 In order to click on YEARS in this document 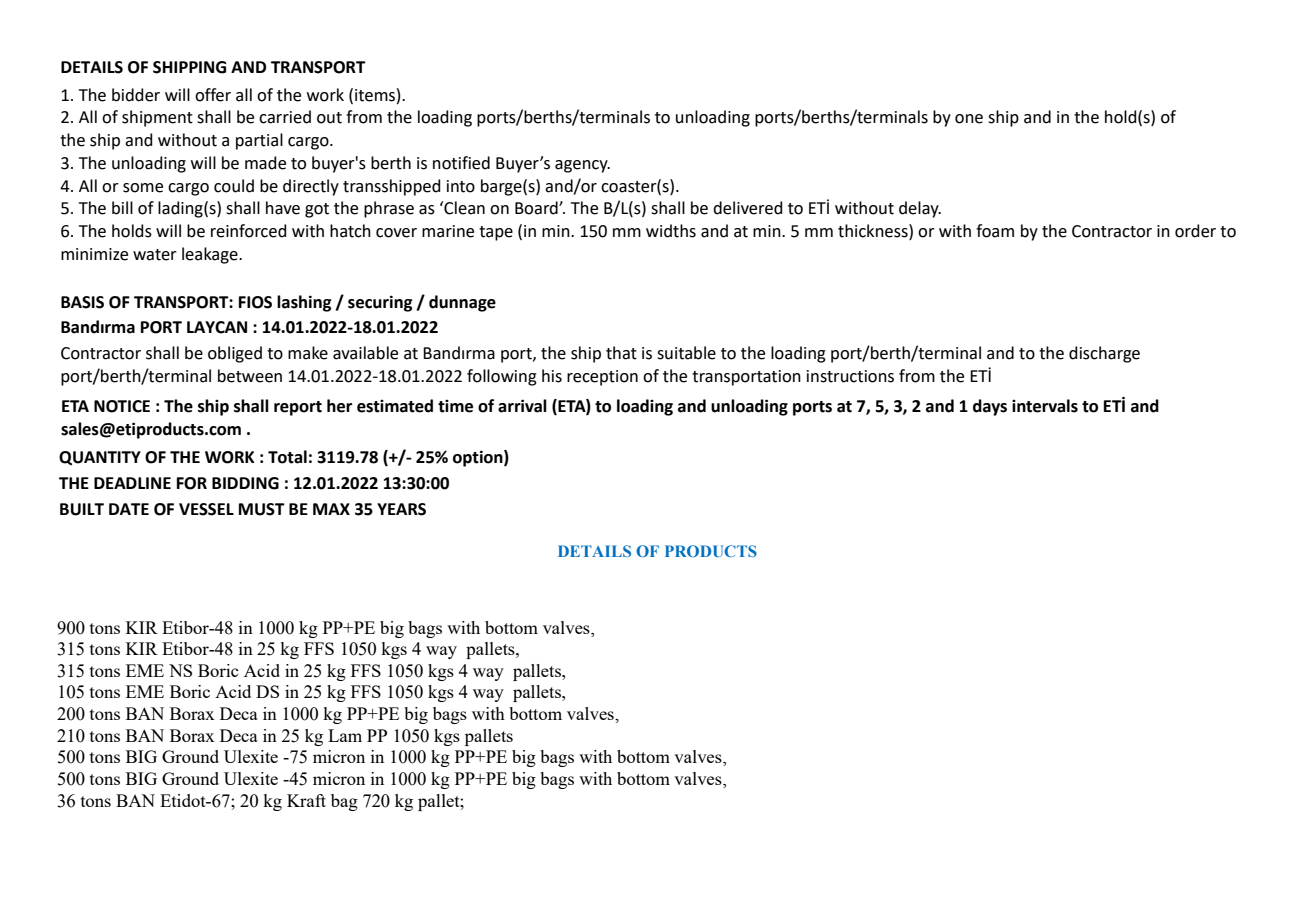, I will do `click(401, 509)`.
